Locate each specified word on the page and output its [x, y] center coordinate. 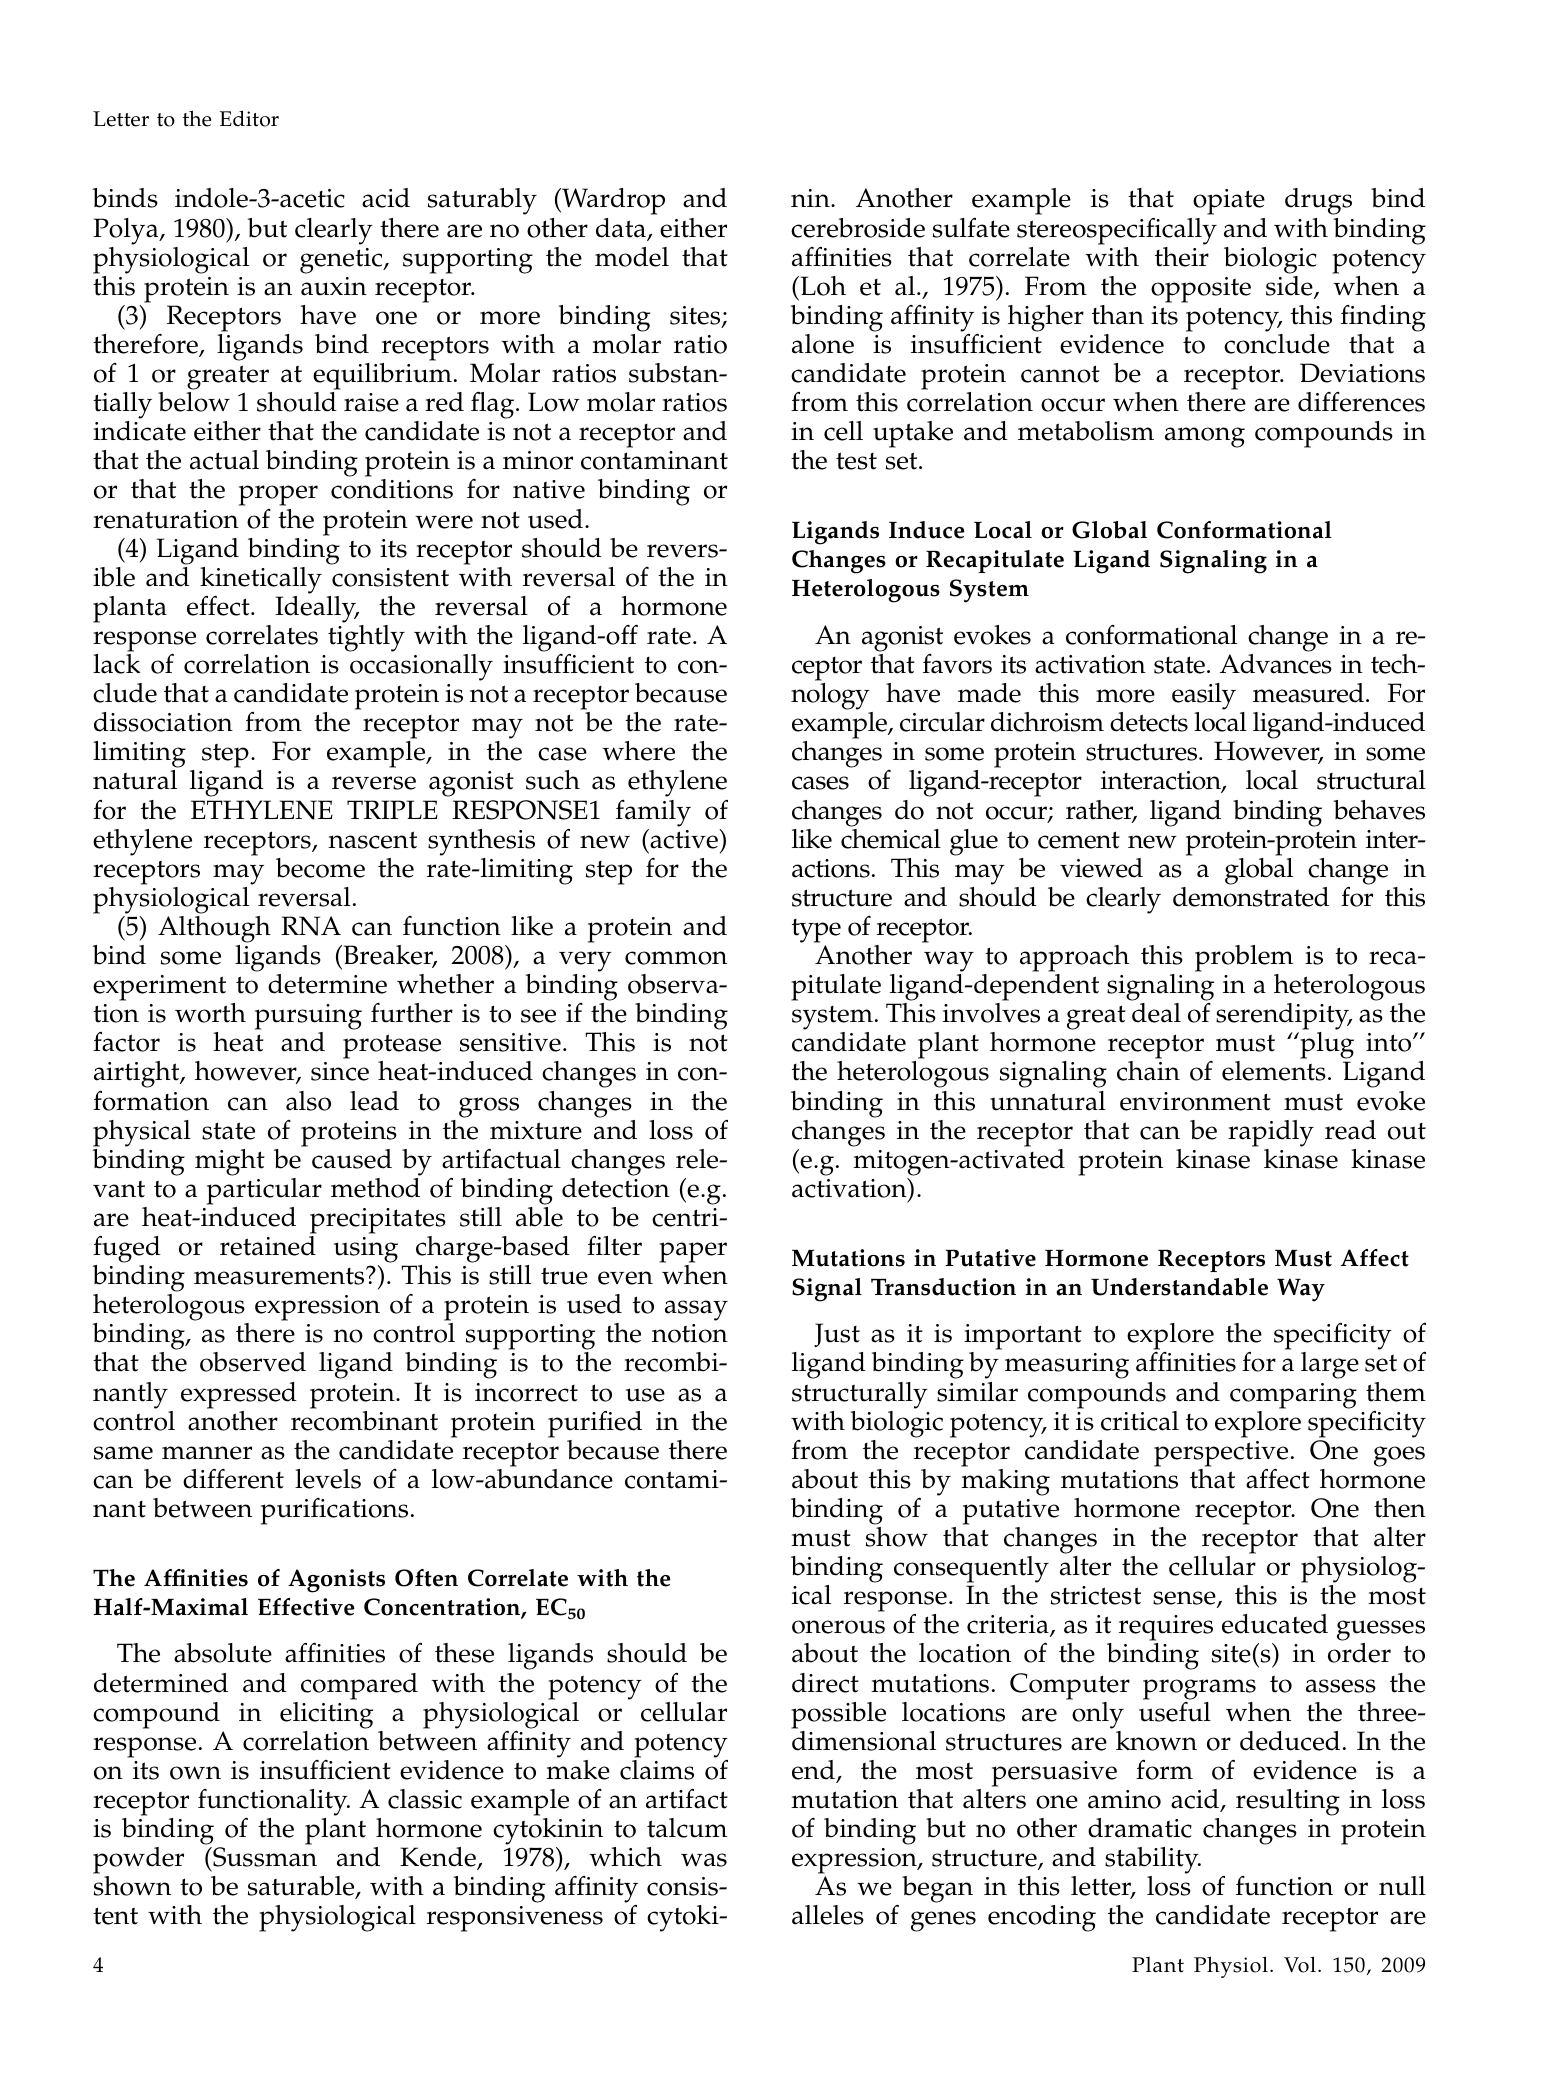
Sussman [264, 1857]
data [622, 229]
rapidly [1271, 1133]
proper [278, 495]
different [233, 1478]
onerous [838, 1627]
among [1205, 437]
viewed [1101, 868]
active [684, 839]
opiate [1229, 202]
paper [693, 1252]
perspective [1221, 1455]
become [320, 868]
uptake [913, 434]
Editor [249, 118]
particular [264, 1191]
